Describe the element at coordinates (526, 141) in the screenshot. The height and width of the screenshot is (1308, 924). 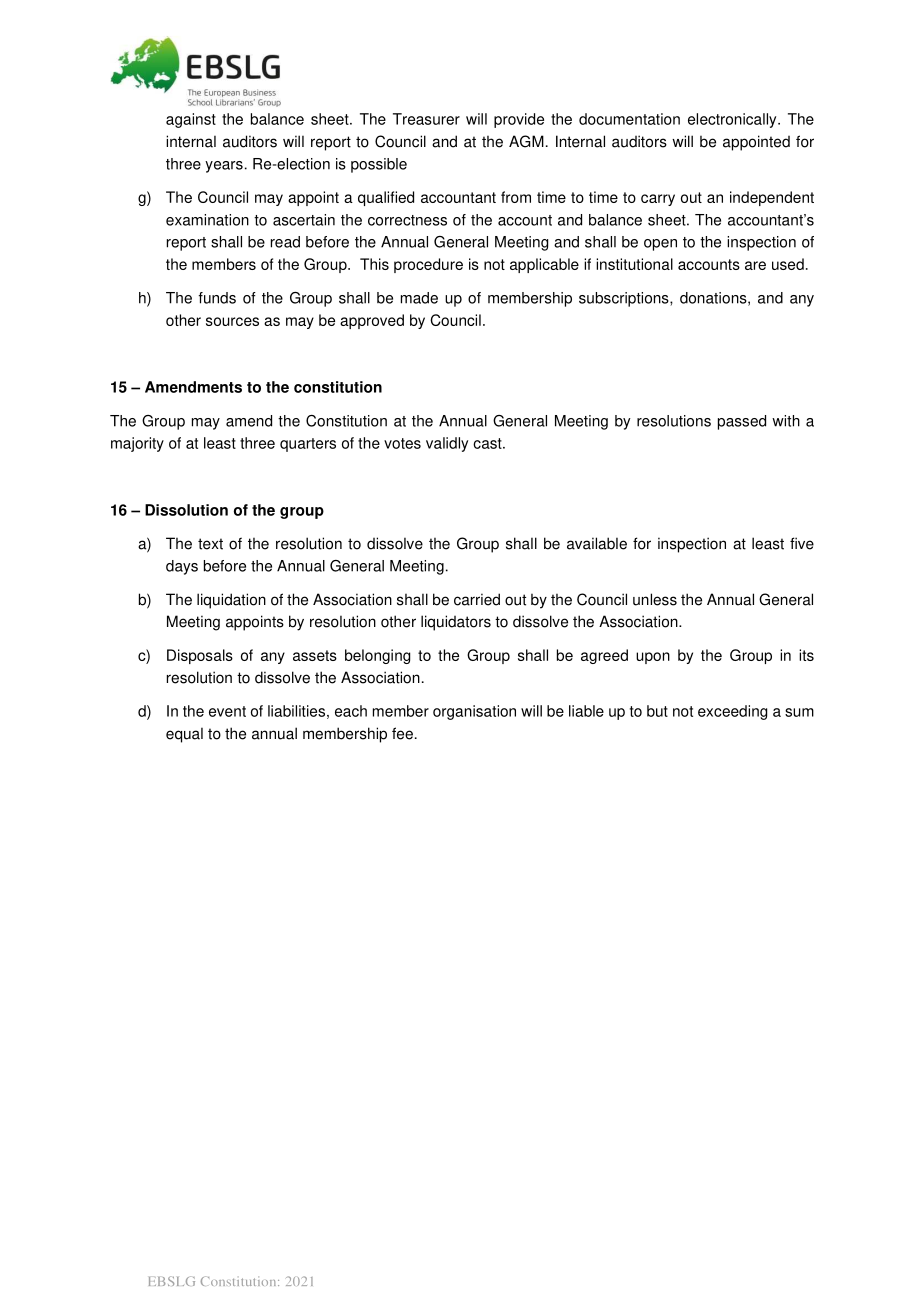
I see `AGM` at that location.
